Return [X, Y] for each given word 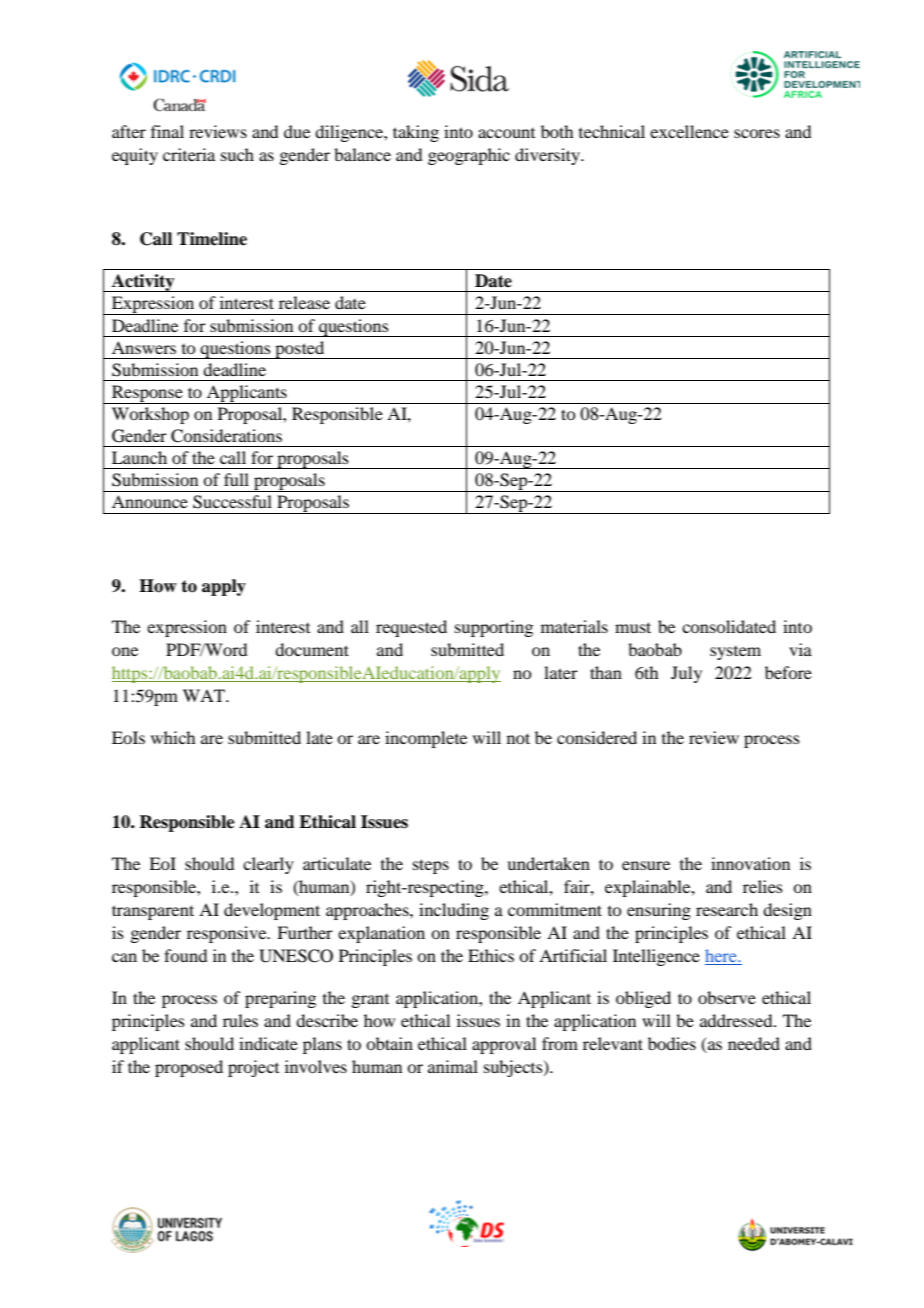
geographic [469, 156]
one [125, 651]
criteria [189, 154]
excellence [689, 131]
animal [453, 1066]
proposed [189, 1068]
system [735, 653]
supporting [494, 628]
